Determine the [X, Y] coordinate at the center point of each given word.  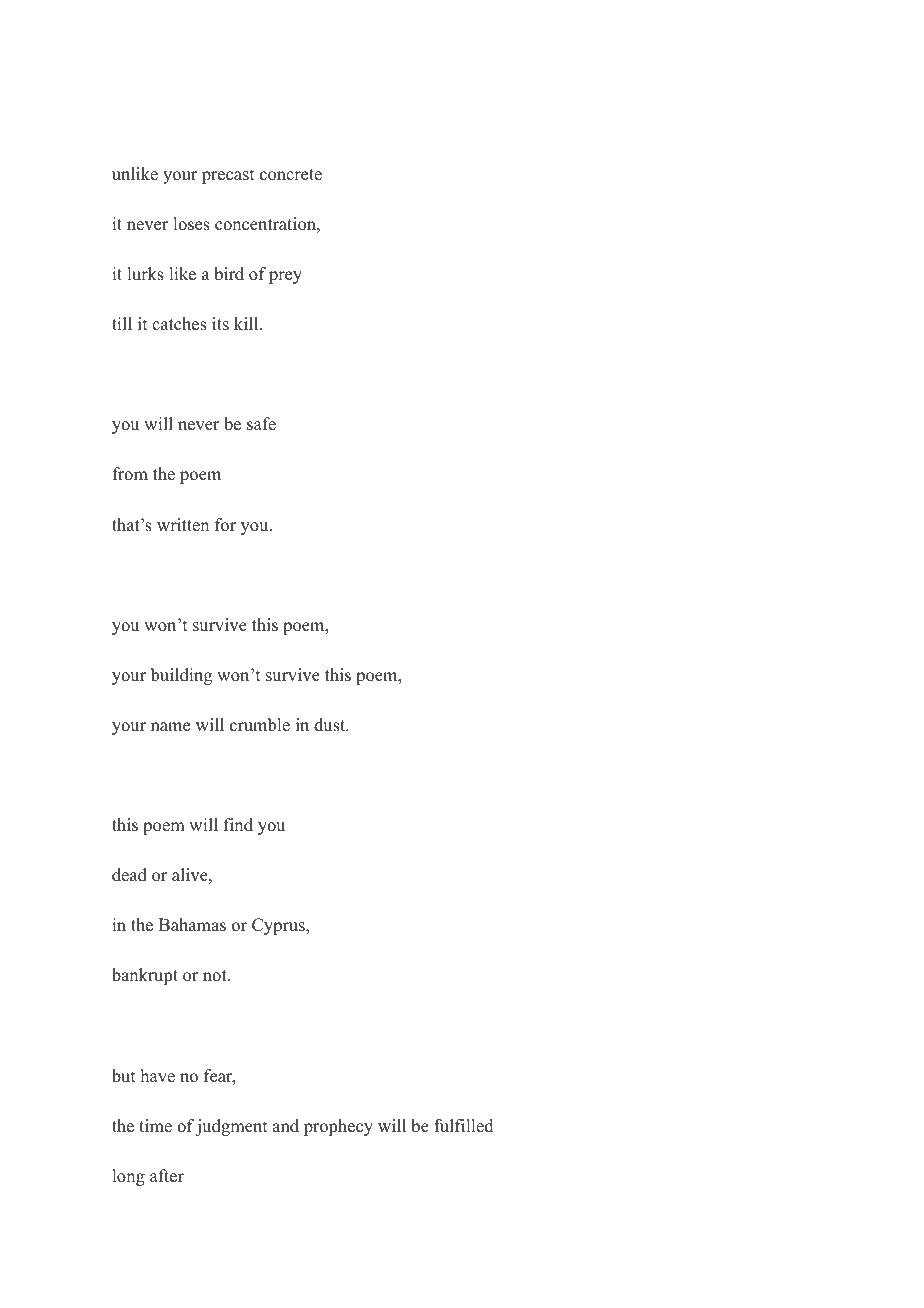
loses [191, 224]
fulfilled [464, 1126]
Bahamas [192, 925]
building [181, 676]
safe [261, 424]
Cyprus [279, 926]
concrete [291, 175]
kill [247, 323]
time [155, 1126]
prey [285, 277]
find [238, 825]
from [130, 474]
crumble [260, 725]
